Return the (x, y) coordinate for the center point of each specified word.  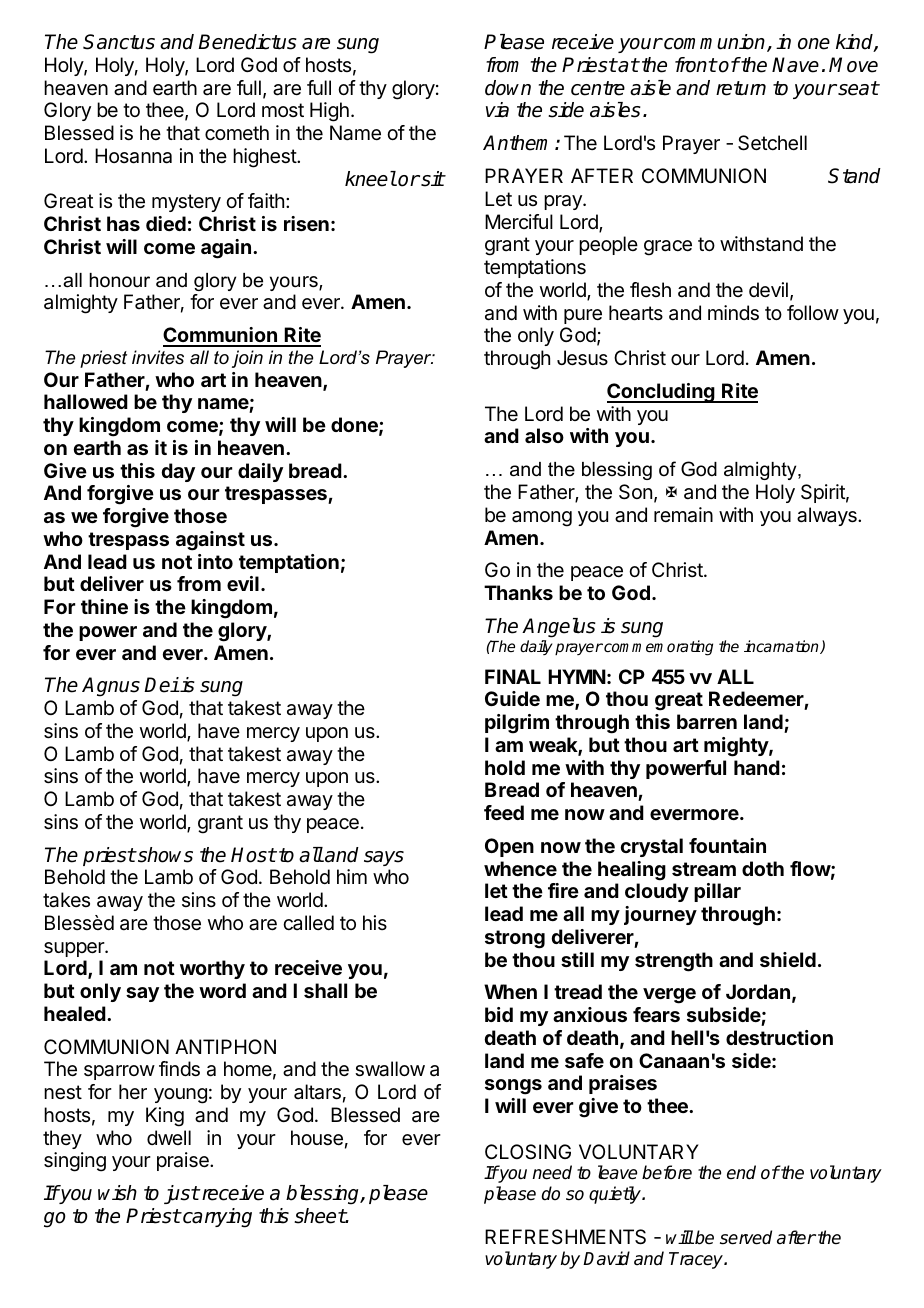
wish (117, 1193)
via (497, 110)
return (741, 88)
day (178, 472)
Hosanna (133, 156)
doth (763, 868)
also (544, 435)
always (828, 516)
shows (164, 855)
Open (509, 847)
